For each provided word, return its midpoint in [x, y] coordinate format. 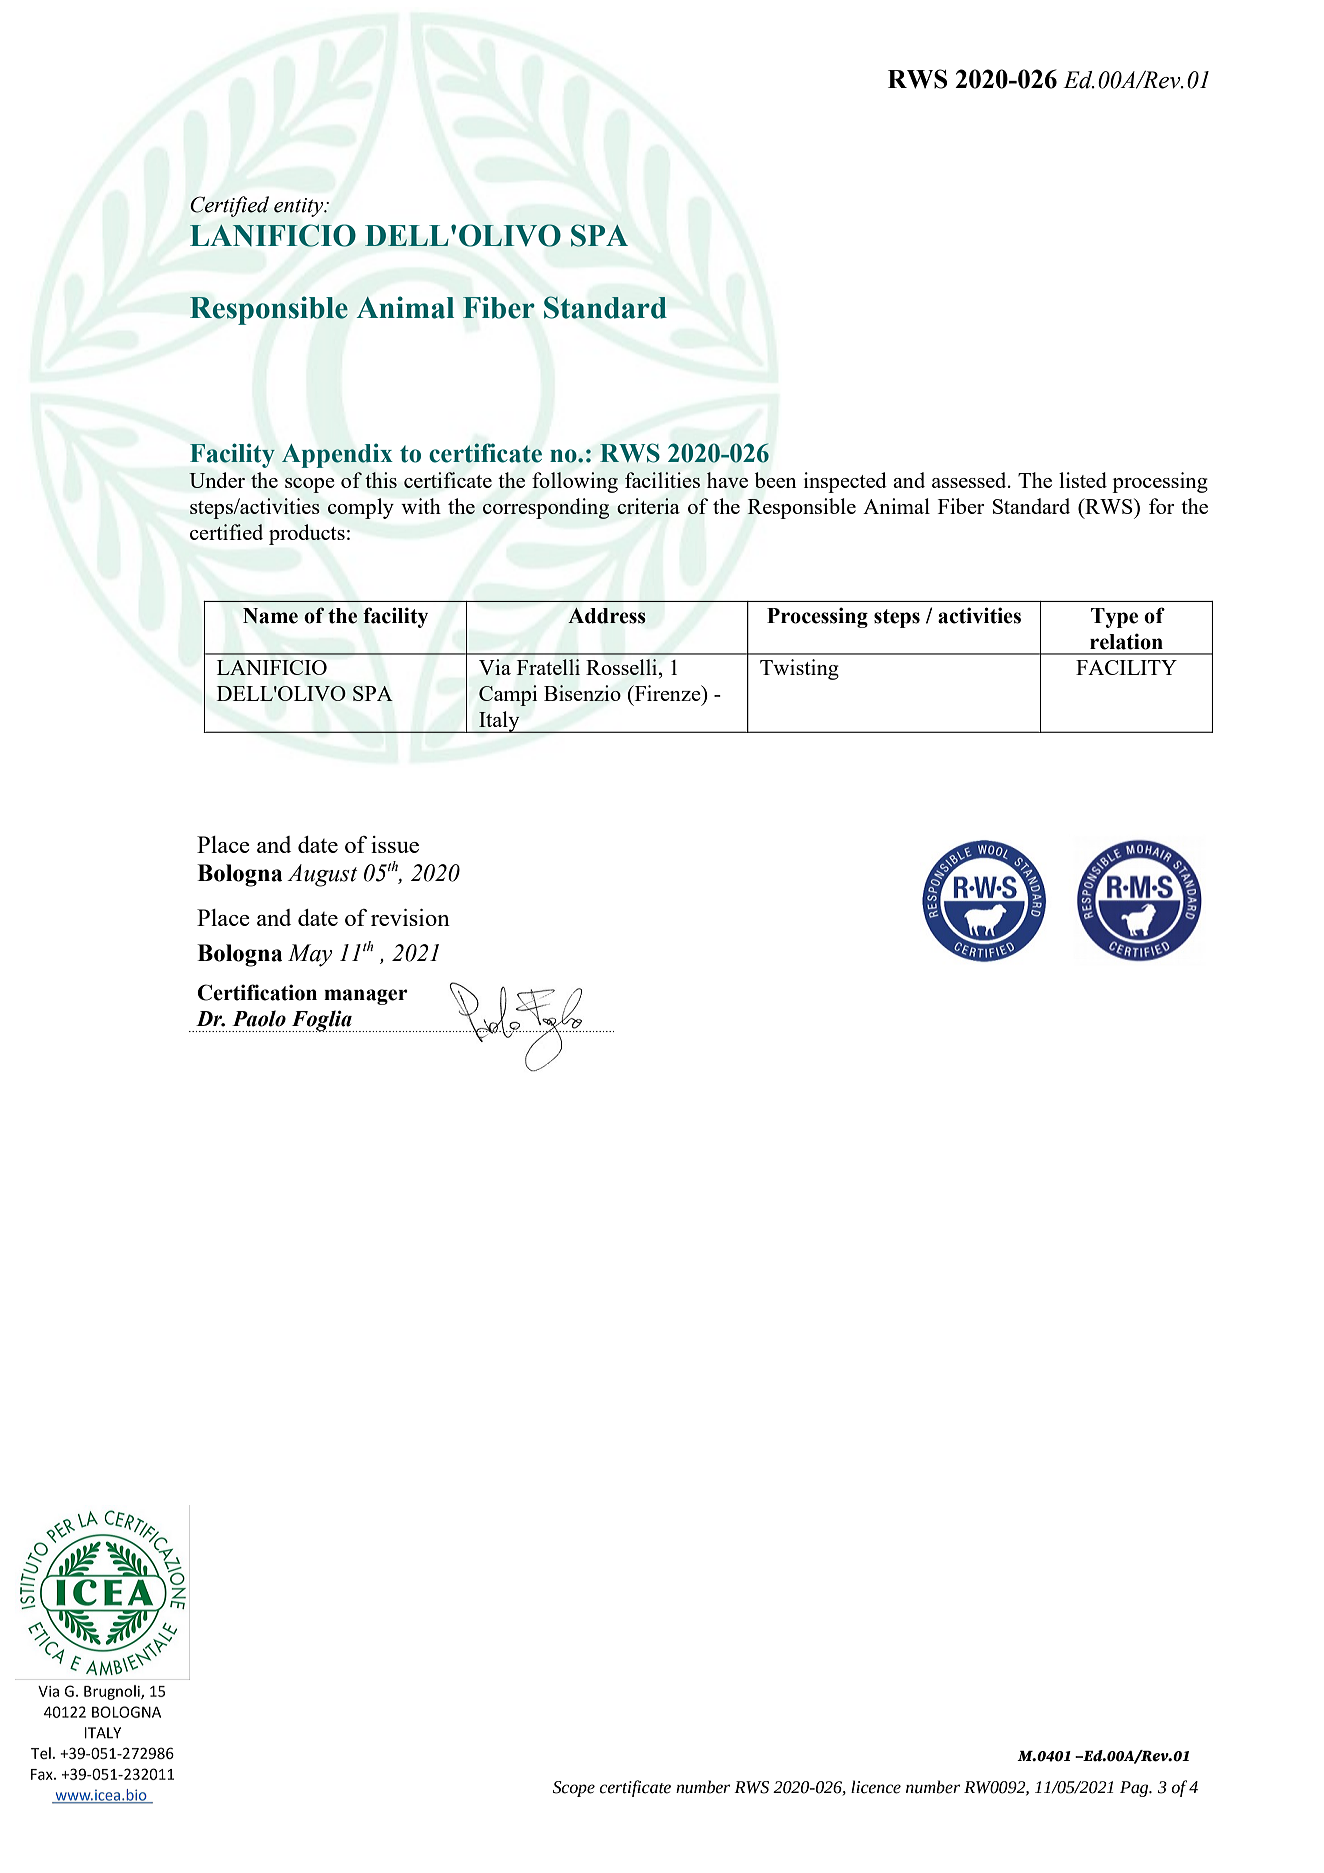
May [310, 955]
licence [876, 1787]
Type [1114, 618]
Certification [257, 992]
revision [410, 917]
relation [1126, 641]
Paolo [259, 1018]
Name [270, 616]
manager [366, 997]
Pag [1135, 1789]
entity [300, 207]
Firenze [667, 693]
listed [1083, 480]
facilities [662, 480]
